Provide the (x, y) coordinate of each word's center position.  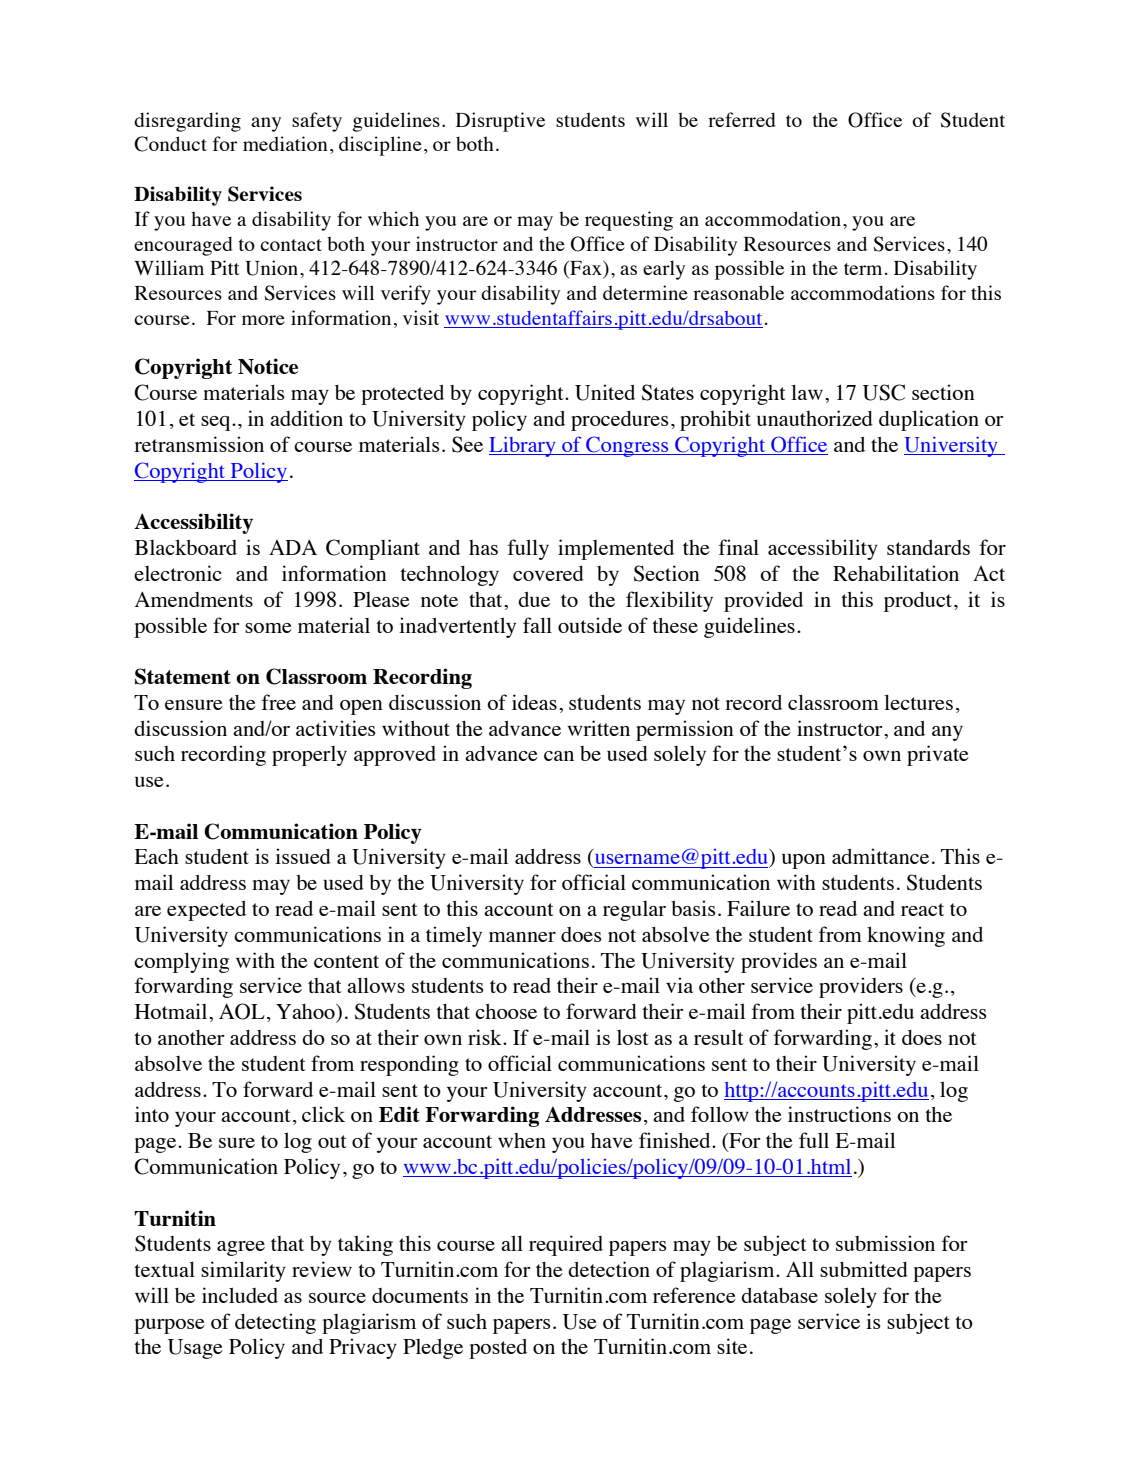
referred (742, 119)
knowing (906, 936)
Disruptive (500, 122)
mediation (285, 143)
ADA (293, 547)
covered (548, 573)
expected (206, 911)
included (240, 1295)
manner (522, 937)
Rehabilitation (896, 573)
